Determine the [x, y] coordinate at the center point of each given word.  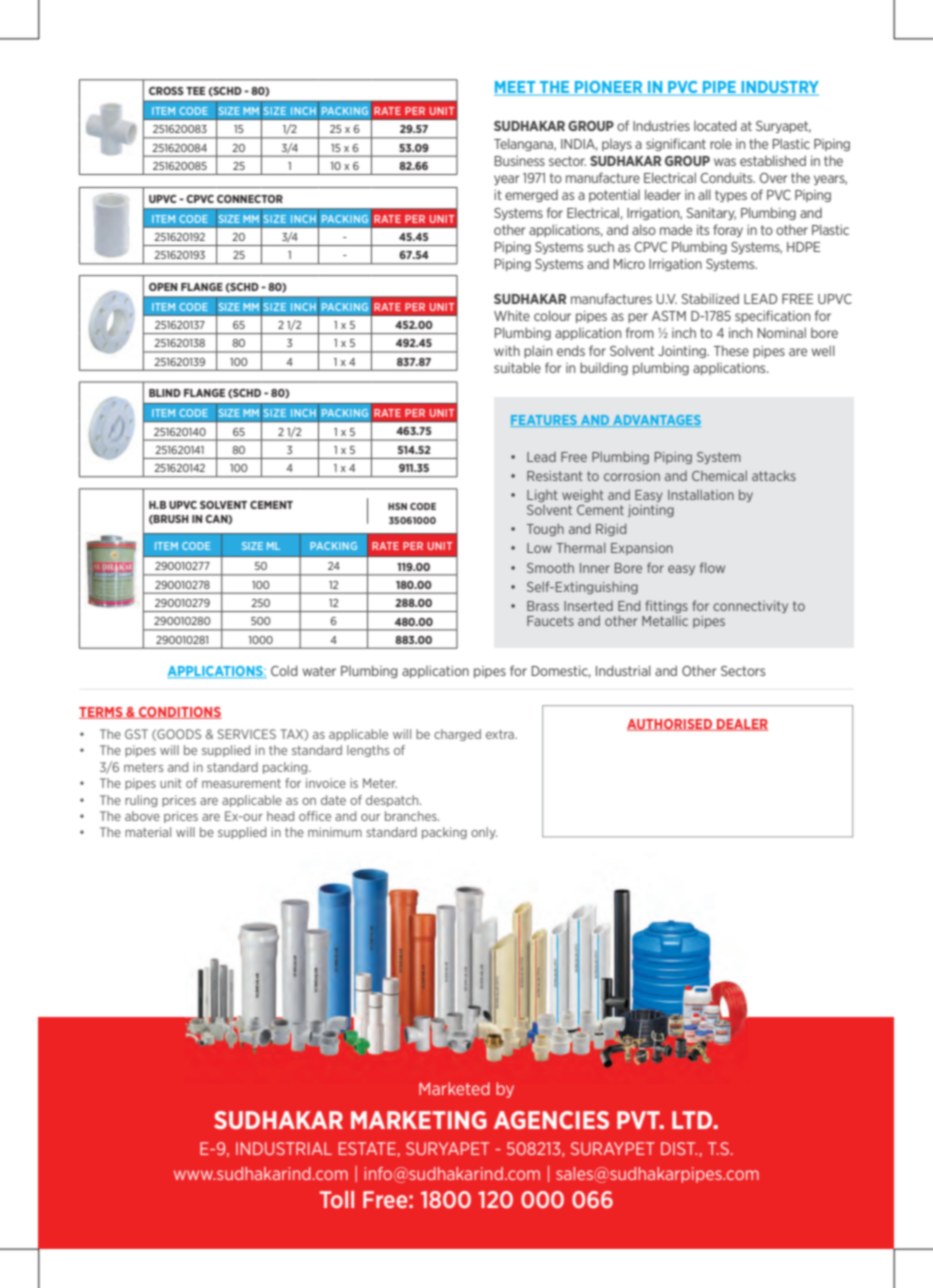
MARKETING [419, 1120]
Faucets [550, 621]
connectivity [750, 607]
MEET [516, 88]
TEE [195, 91]
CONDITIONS [179, 713]
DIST [679, 1148]
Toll [337, 1199]
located [715, 125]
